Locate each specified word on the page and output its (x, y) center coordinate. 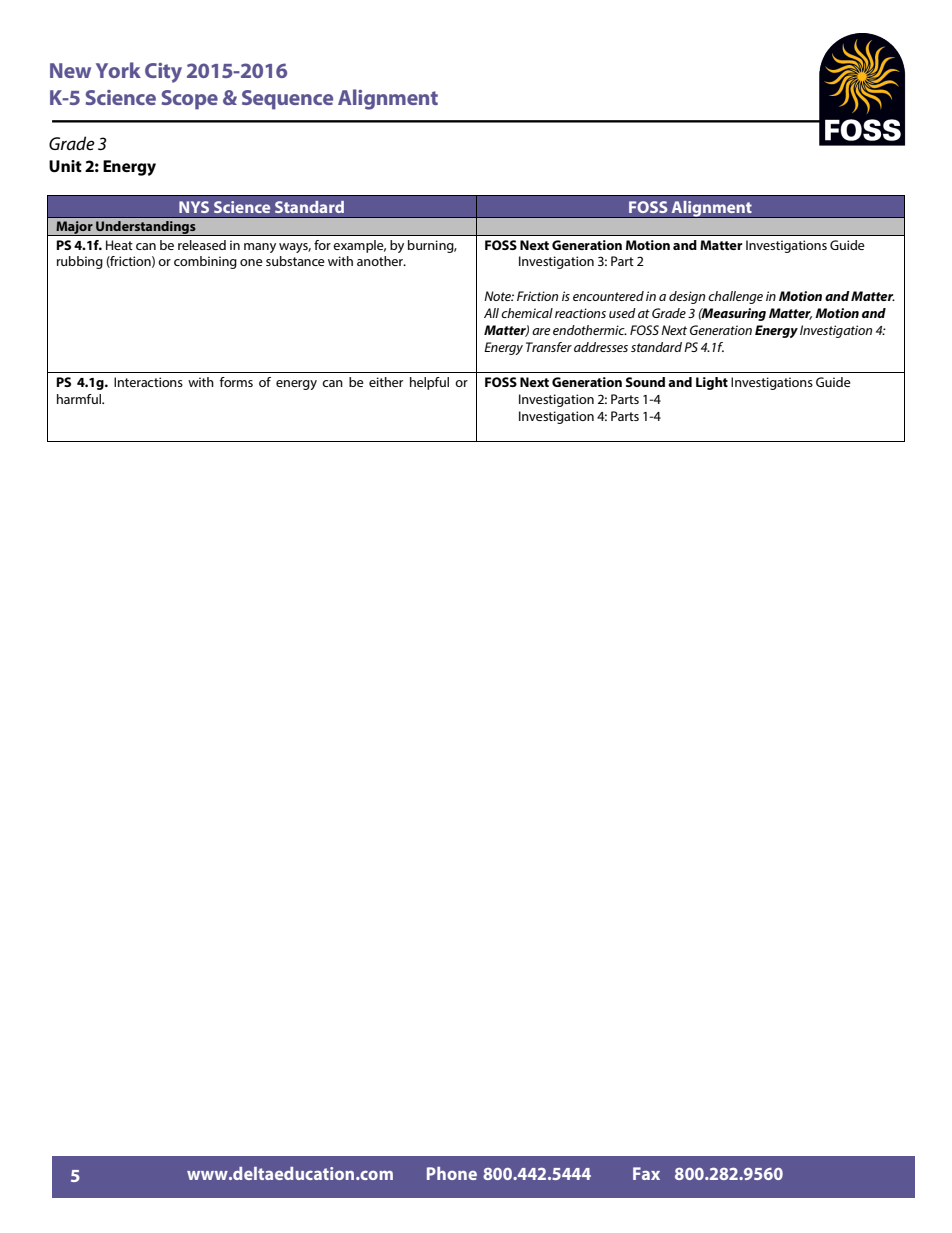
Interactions (148, 382)
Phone (452, 1173)
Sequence (287, 100)
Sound (645, 382)
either (386, 382)
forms (236, 382)
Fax (646, 1173)
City (163, 73)
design (687, 297)
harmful (80, 399)
